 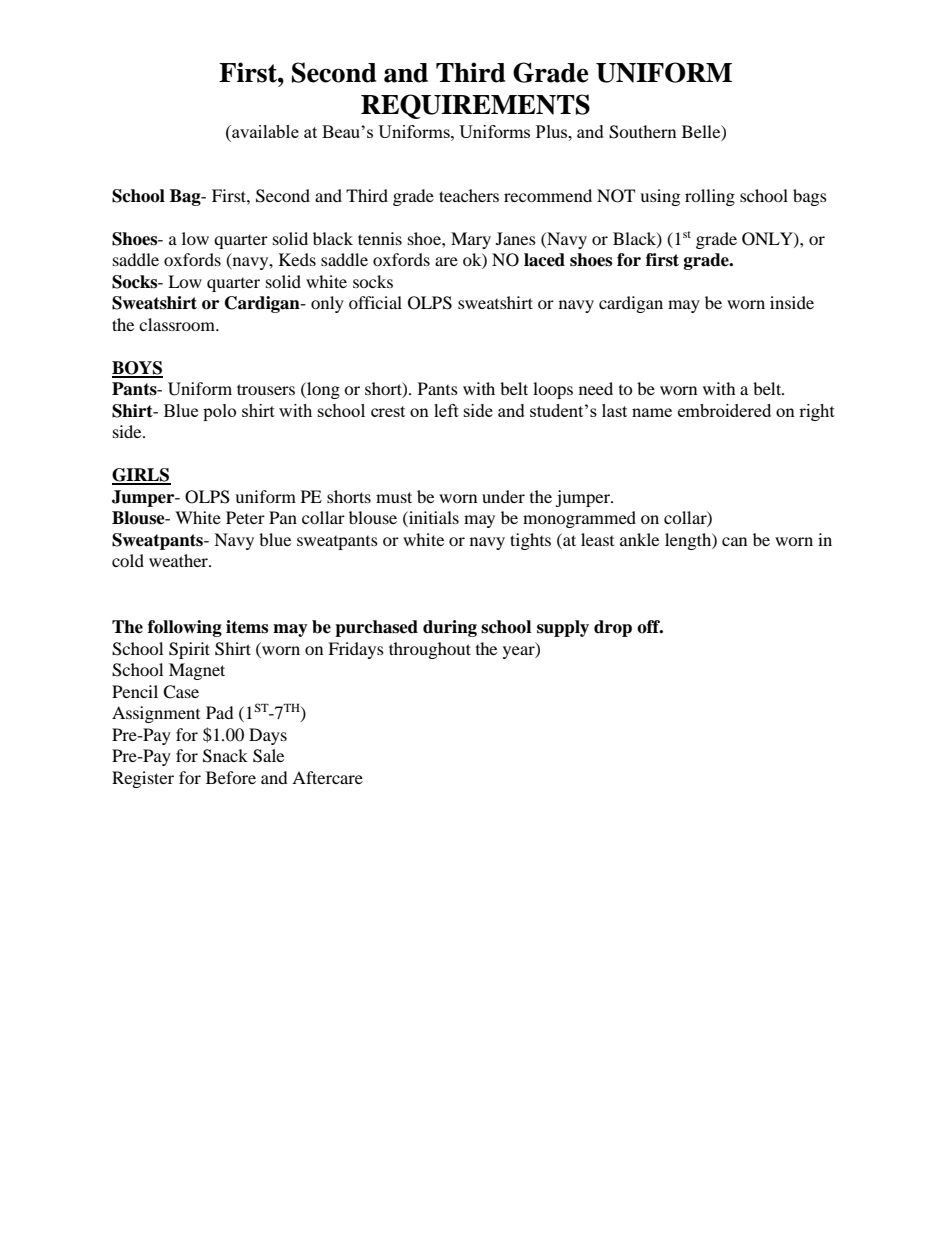 I want to click on classroom, so click(x=178, y=324).
